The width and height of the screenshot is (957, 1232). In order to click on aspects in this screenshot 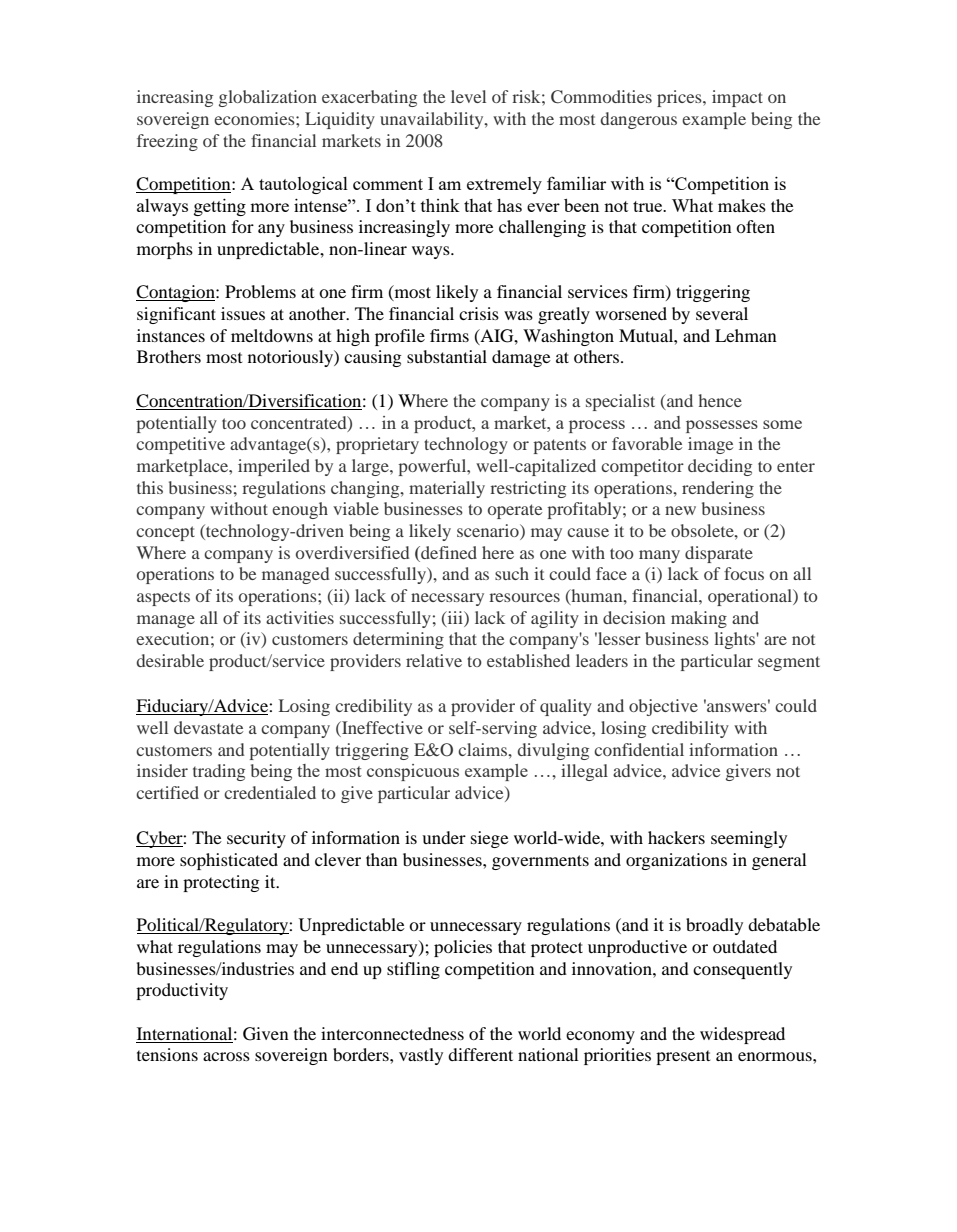, I will do `click(163, 598)`.
